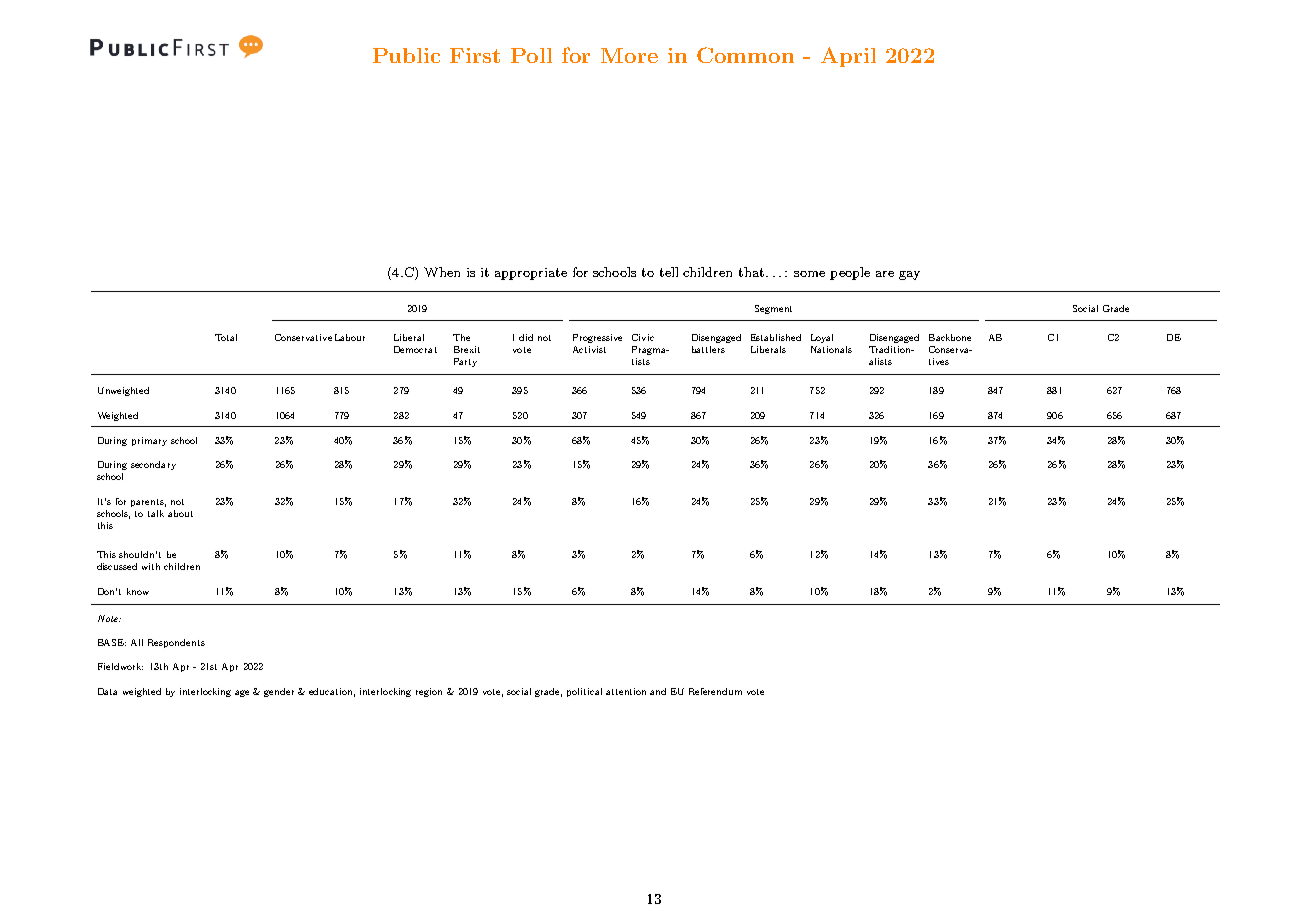  What do you see at coordinates (531, 274) in the document?
I see `appropriate` at bounding box center [531, 274].
